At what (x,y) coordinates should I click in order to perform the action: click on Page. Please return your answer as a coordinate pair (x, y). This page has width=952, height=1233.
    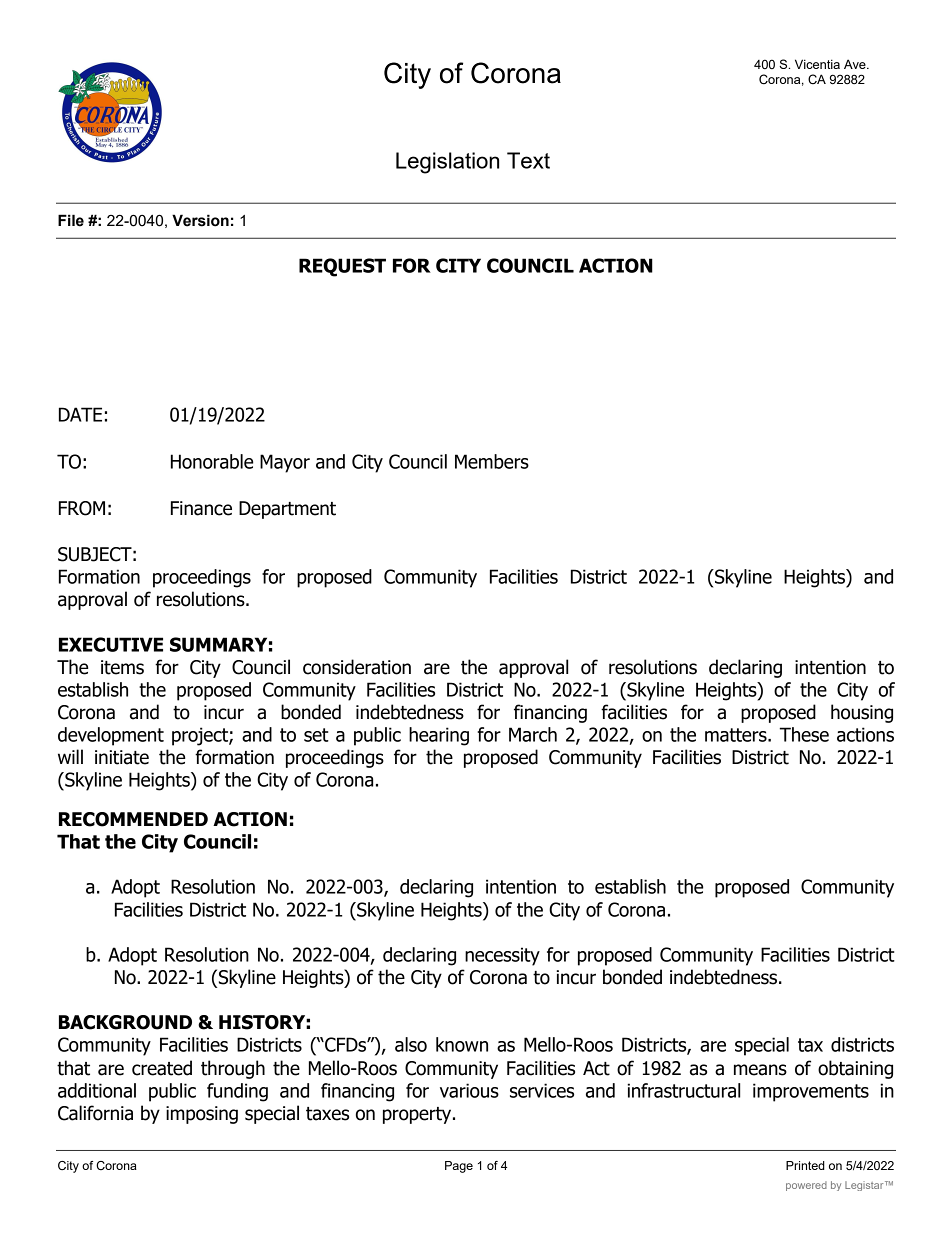
    Looking at the image, I should click on (459, 1167).
